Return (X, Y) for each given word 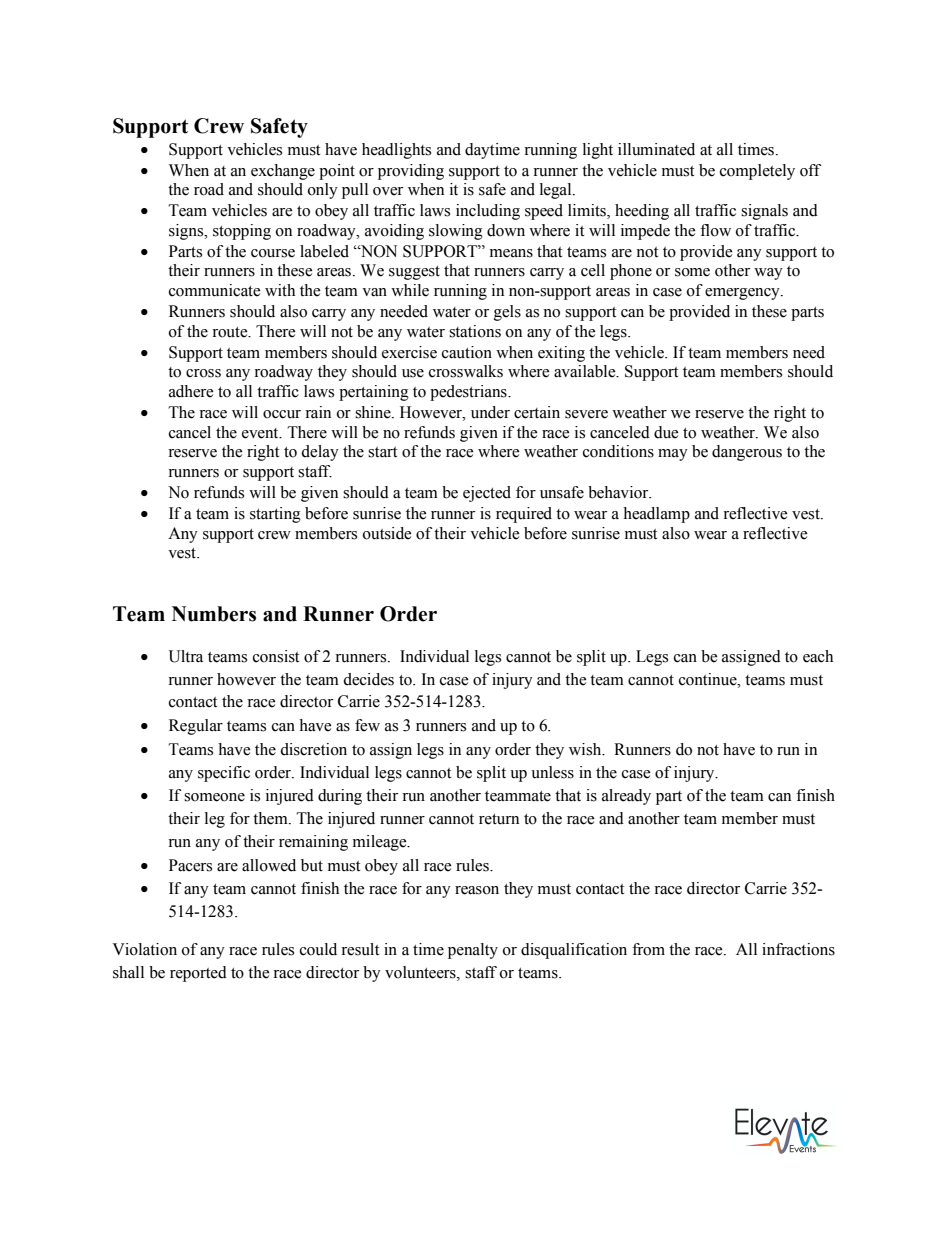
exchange (283, 172)
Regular (196, 727)
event (261, 433)
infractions (798, 949)
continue (709, 679)
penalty (473, 951)
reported (198, 974)
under (490, 412)
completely (757, 172)
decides (368, 679)
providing (411, 172)
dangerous (747, 453)
